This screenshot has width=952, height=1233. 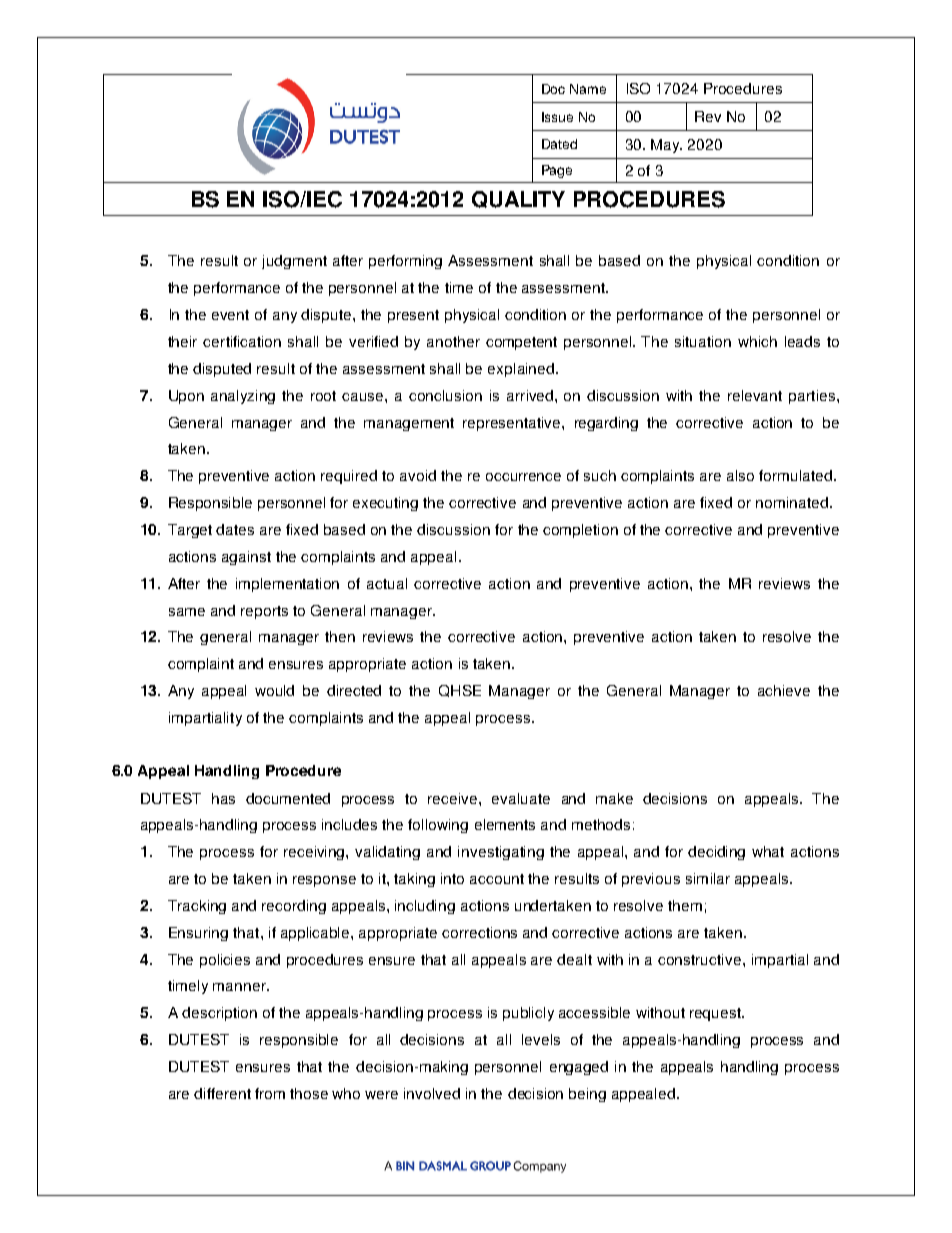 What do you see at coordinates (557, 117) in the screenshot?
I see `Issue` at bounding box center [557, 117].
